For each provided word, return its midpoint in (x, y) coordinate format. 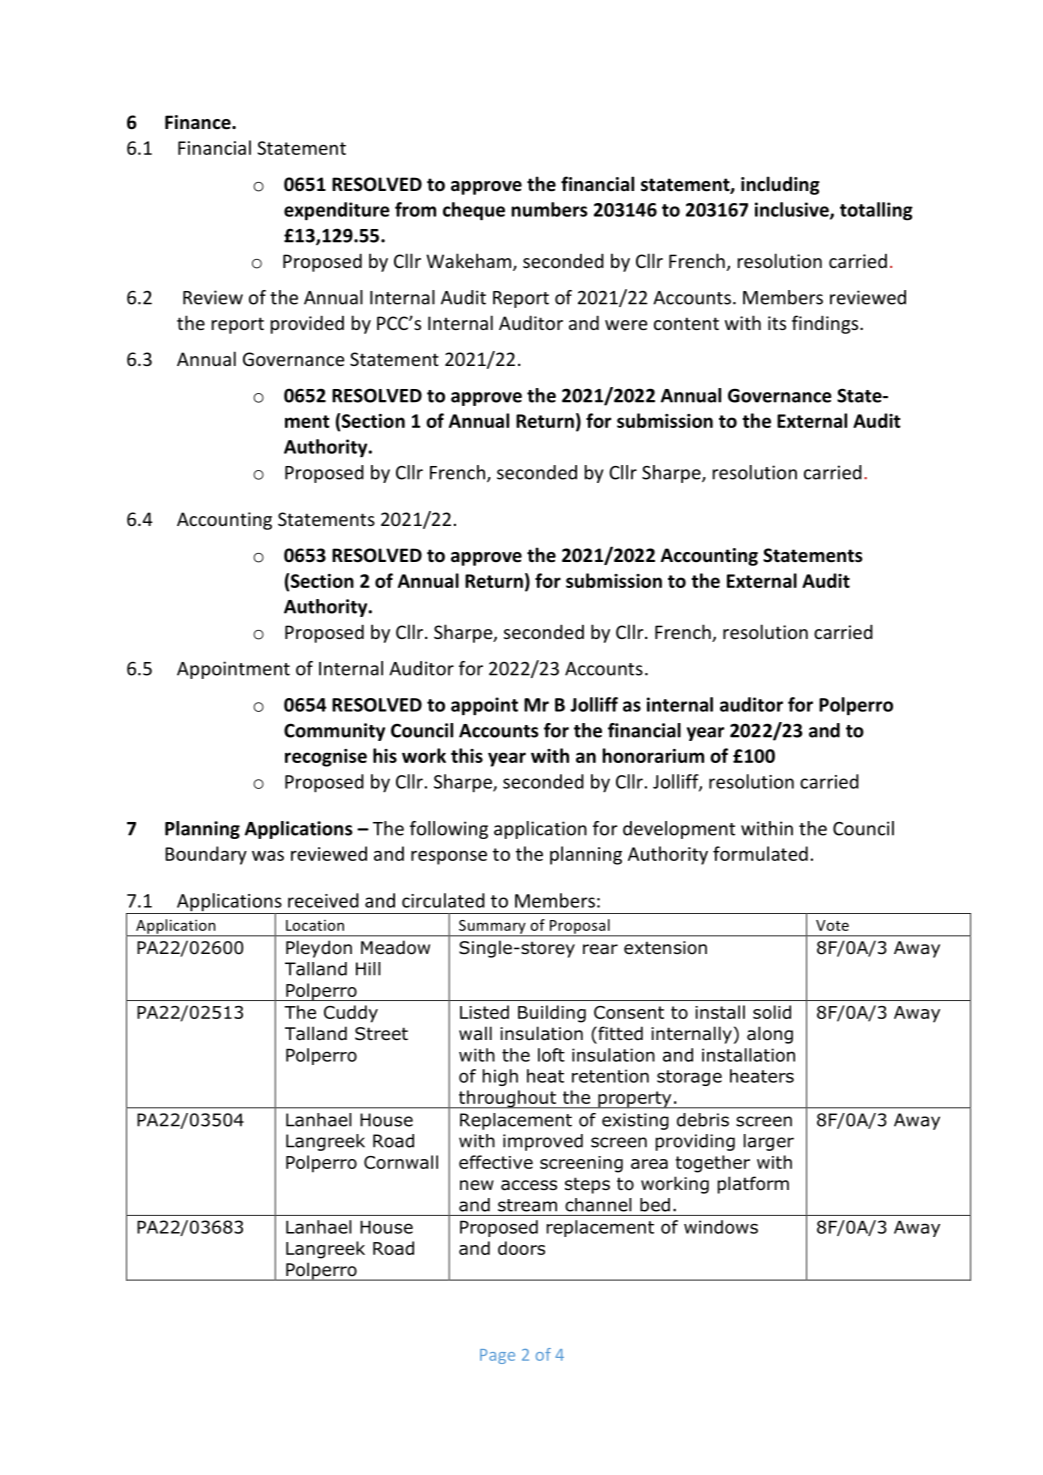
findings (826, 324)
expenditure (337, 211)
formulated (760, 853)
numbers (549, 209)
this (467, 755)
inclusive (793, 210)
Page (497, 1356)
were (626, 325)
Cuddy (351, 1014)
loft (551, 1055)
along (770, 1035)
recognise (326, 758)
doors (521, 1248)
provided (307, 324)
